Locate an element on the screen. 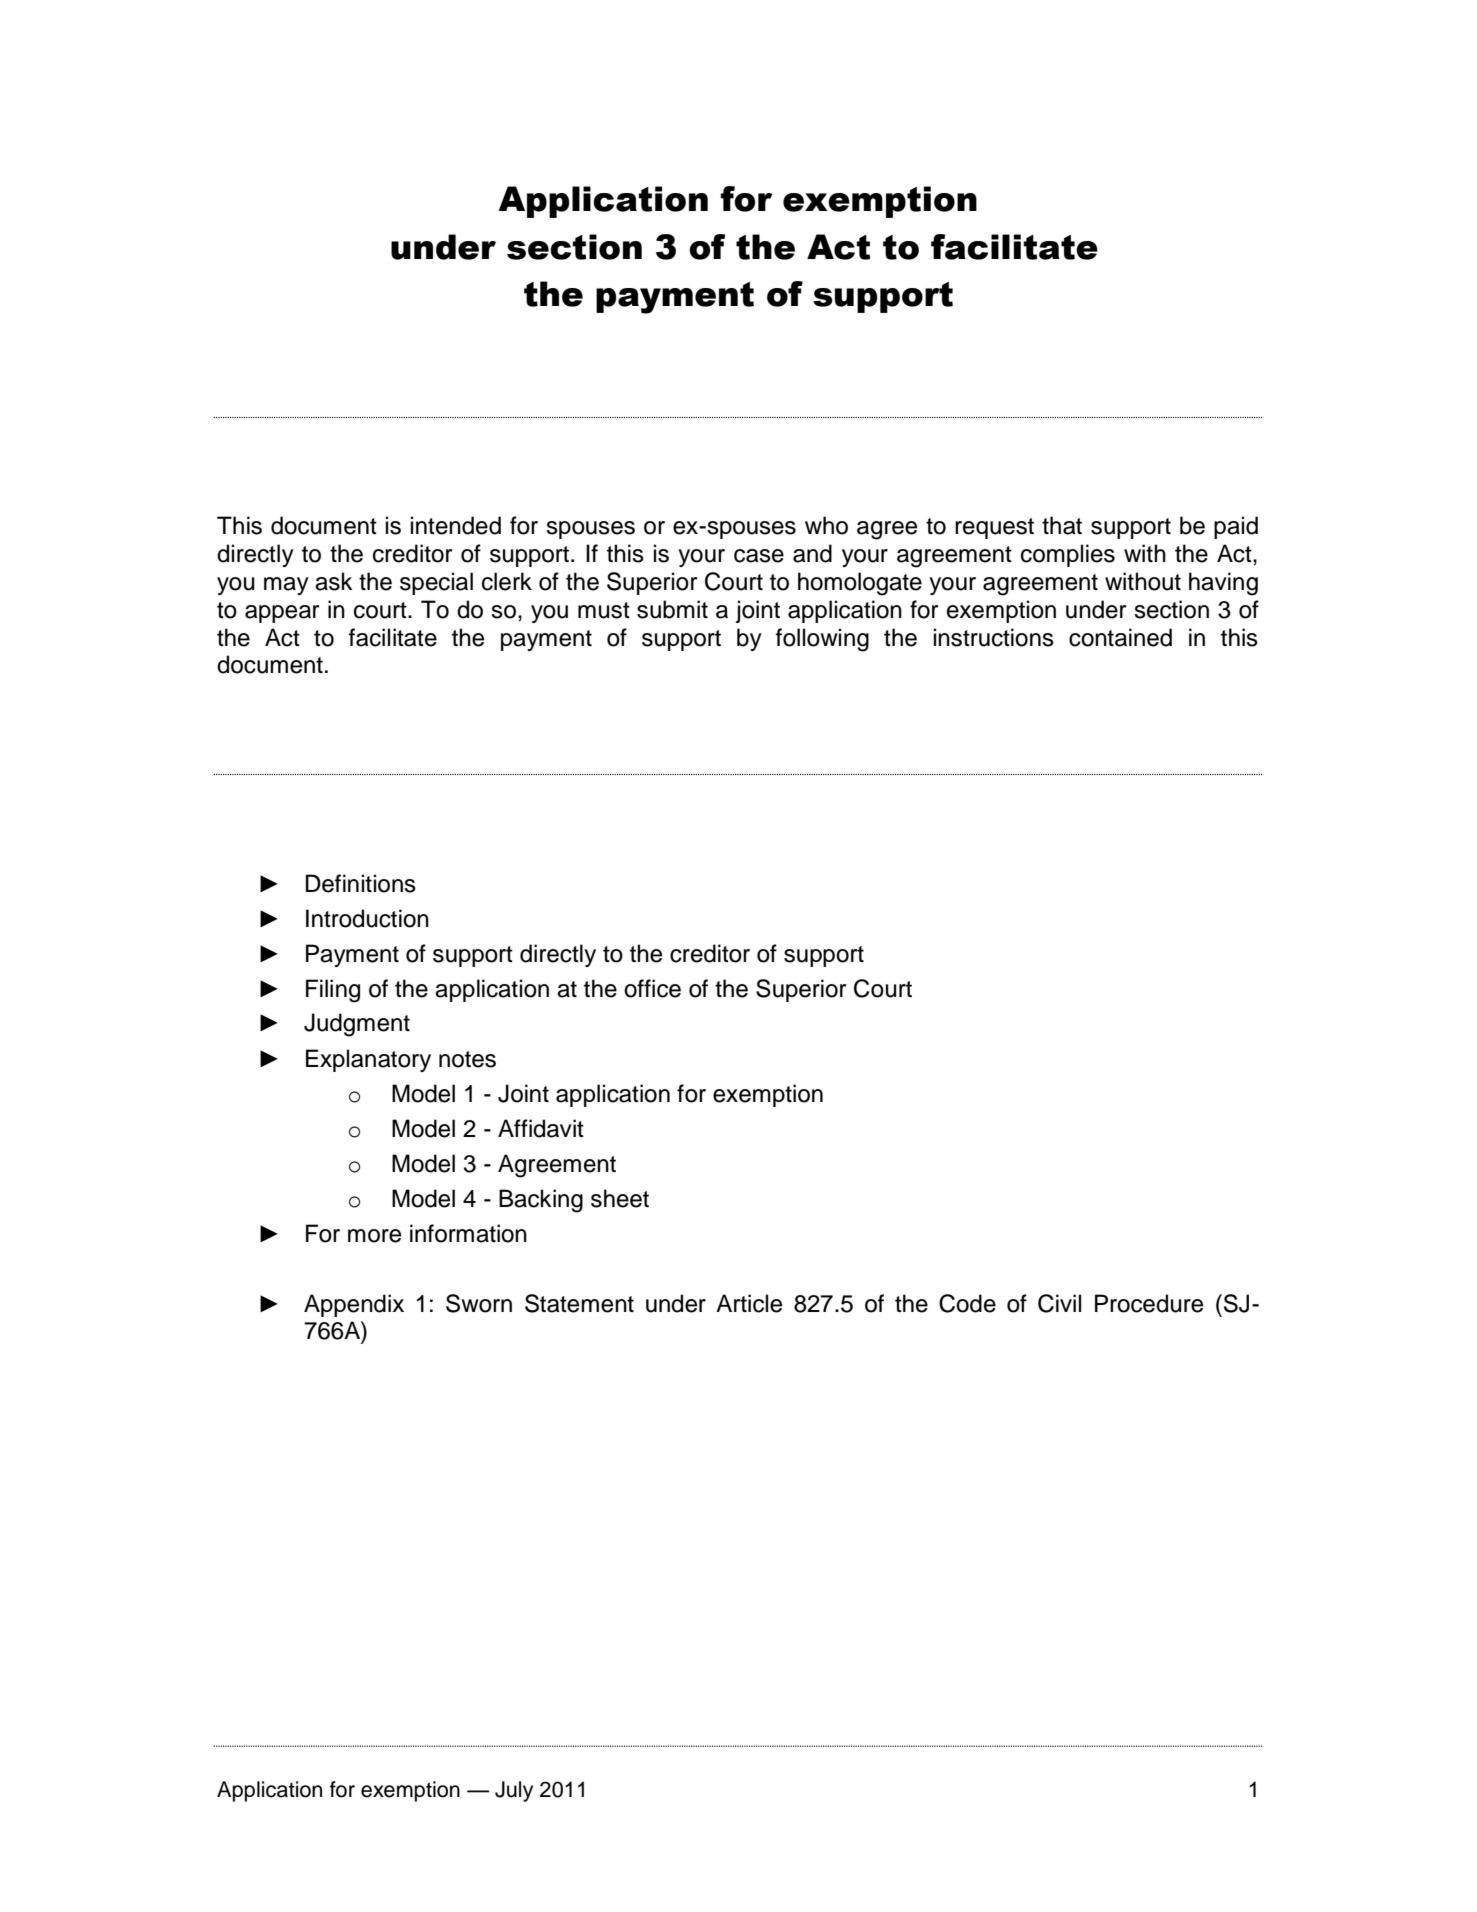  Appendix is located at coordinates (354, 1305).
